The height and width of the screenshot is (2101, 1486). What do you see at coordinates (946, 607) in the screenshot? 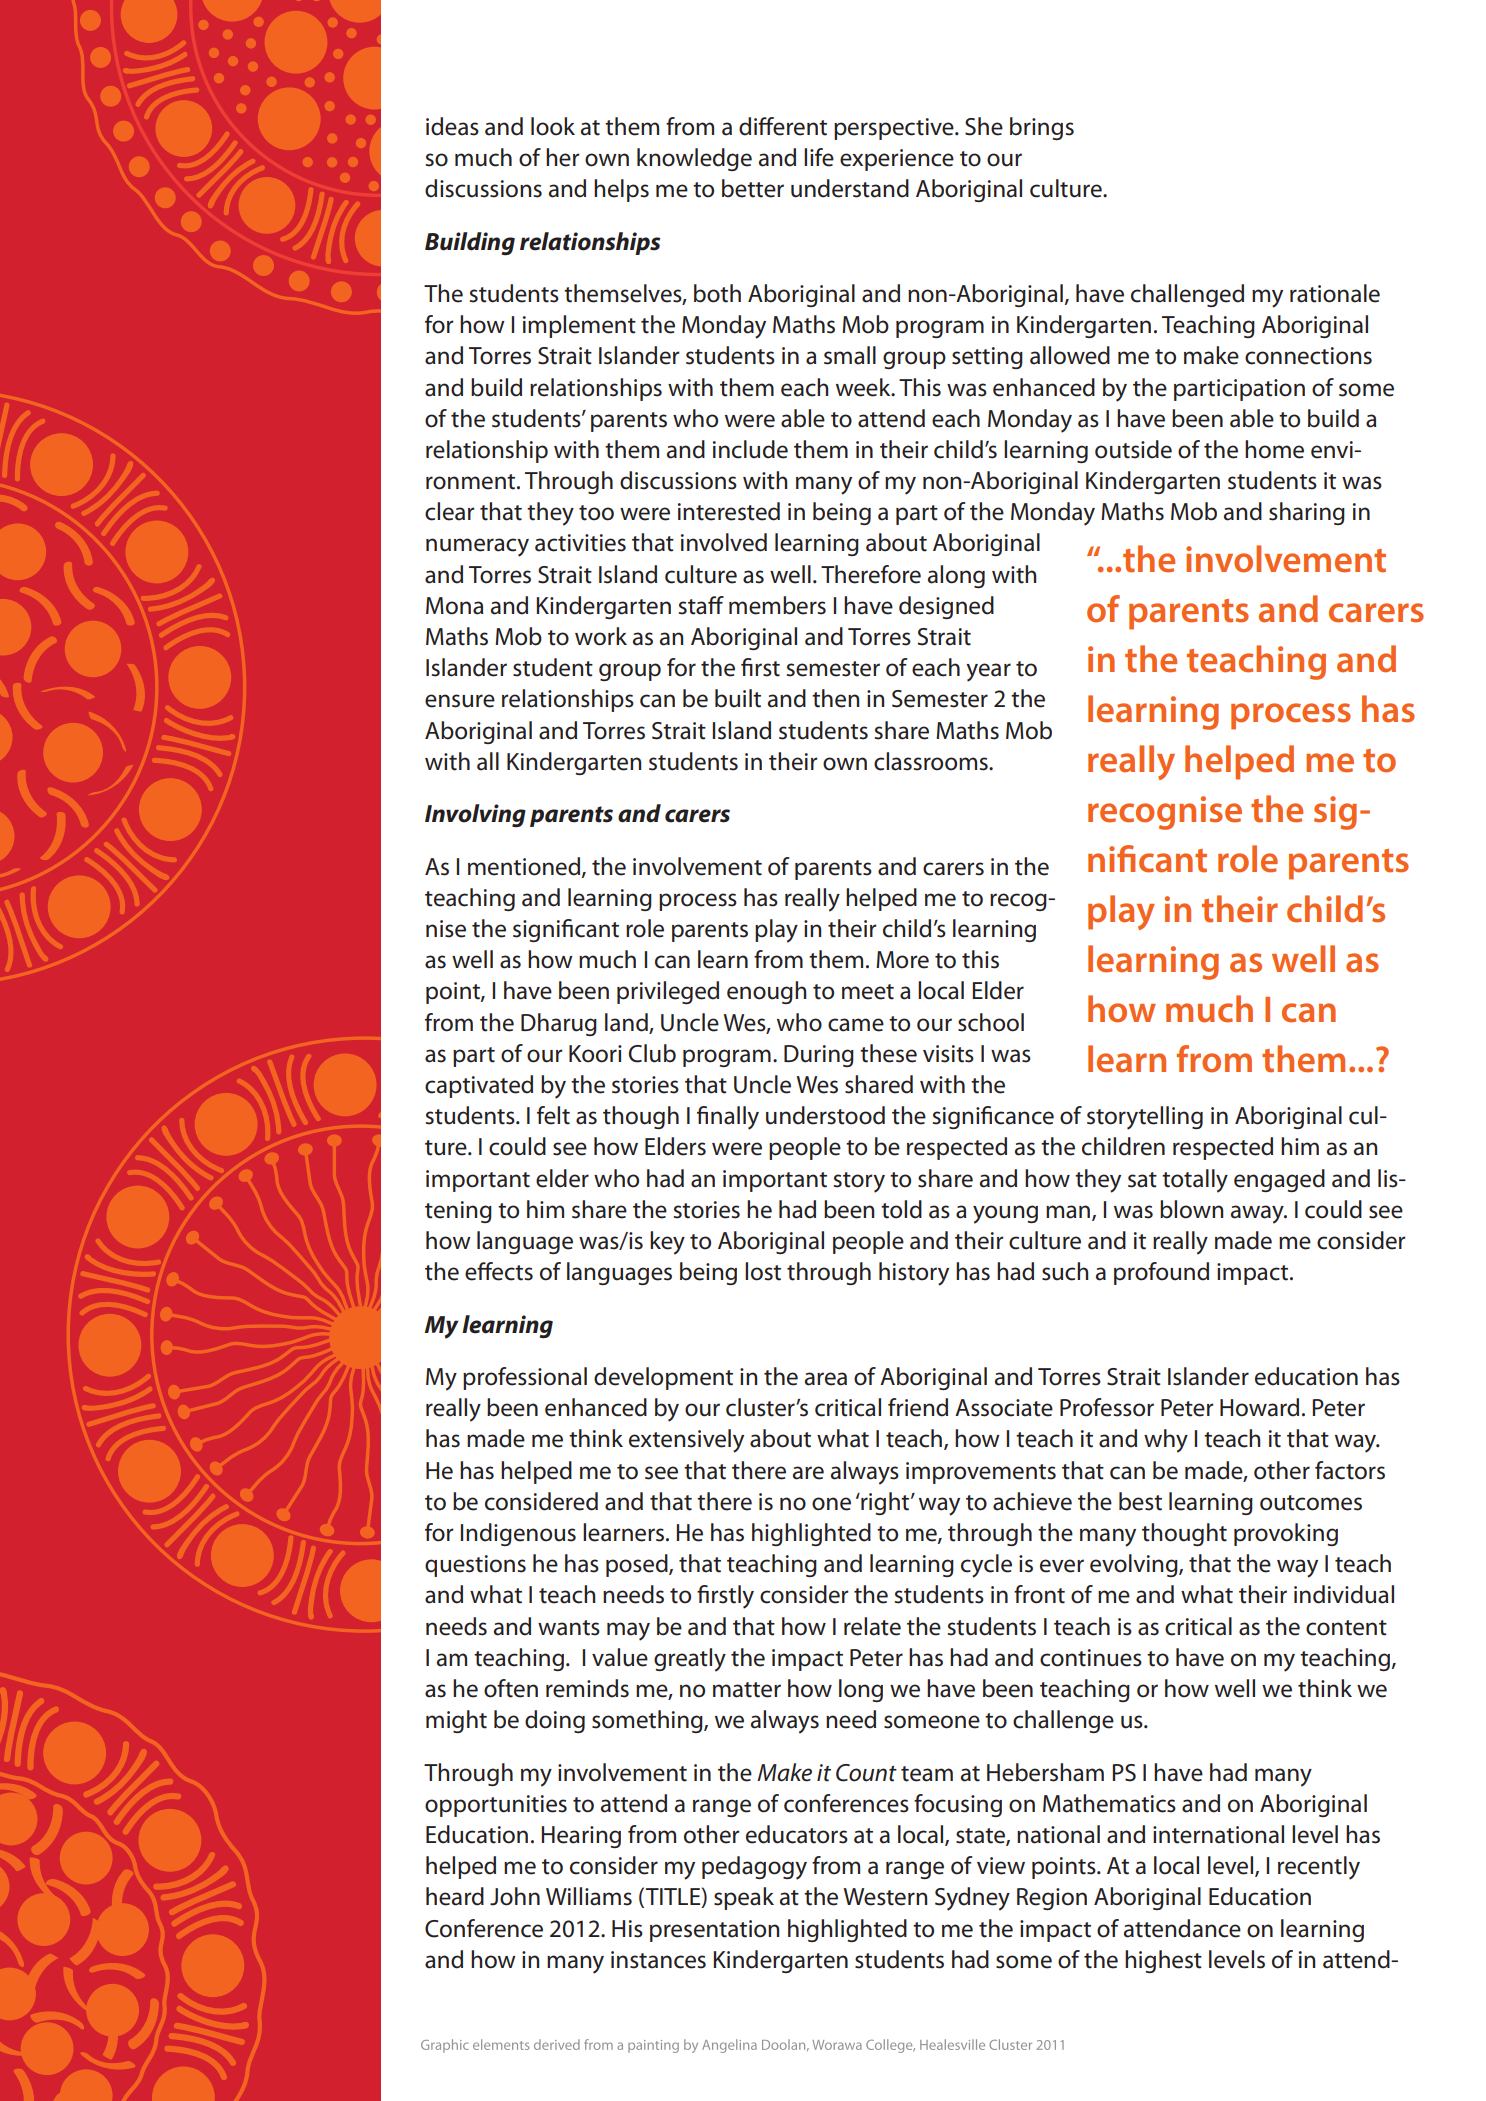
I see `designed` at bounding box center [946, 607].
